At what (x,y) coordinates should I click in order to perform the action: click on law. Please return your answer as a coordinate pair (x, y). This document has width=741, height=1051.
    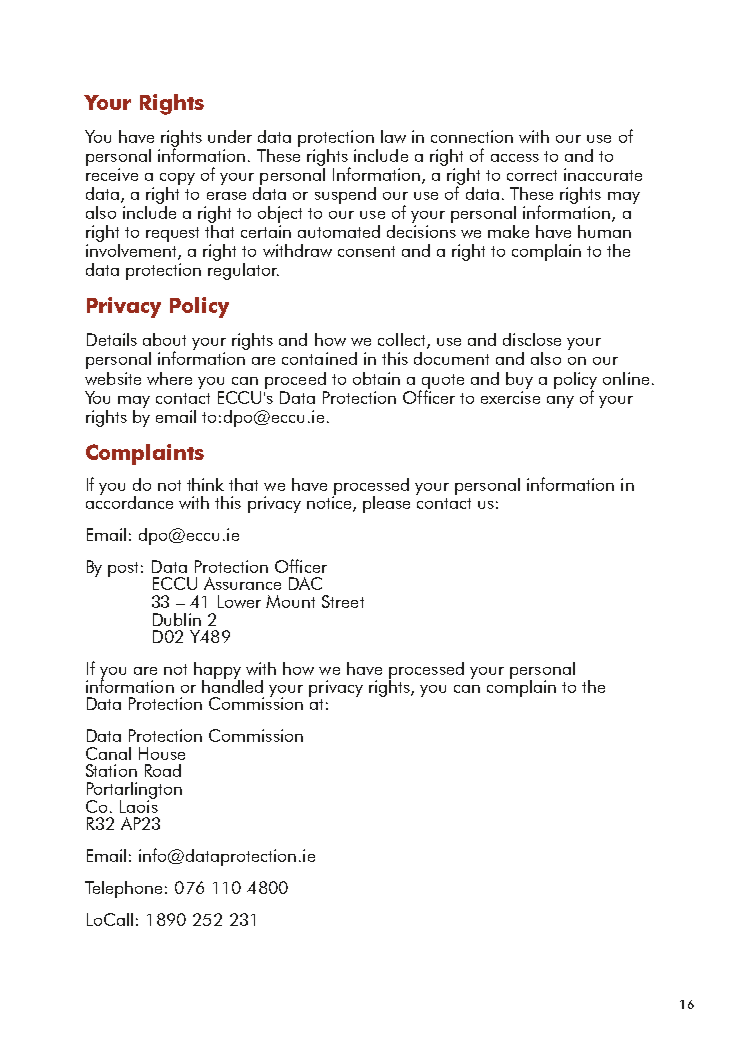
    Looking at the image, I should click on (393, 136).
